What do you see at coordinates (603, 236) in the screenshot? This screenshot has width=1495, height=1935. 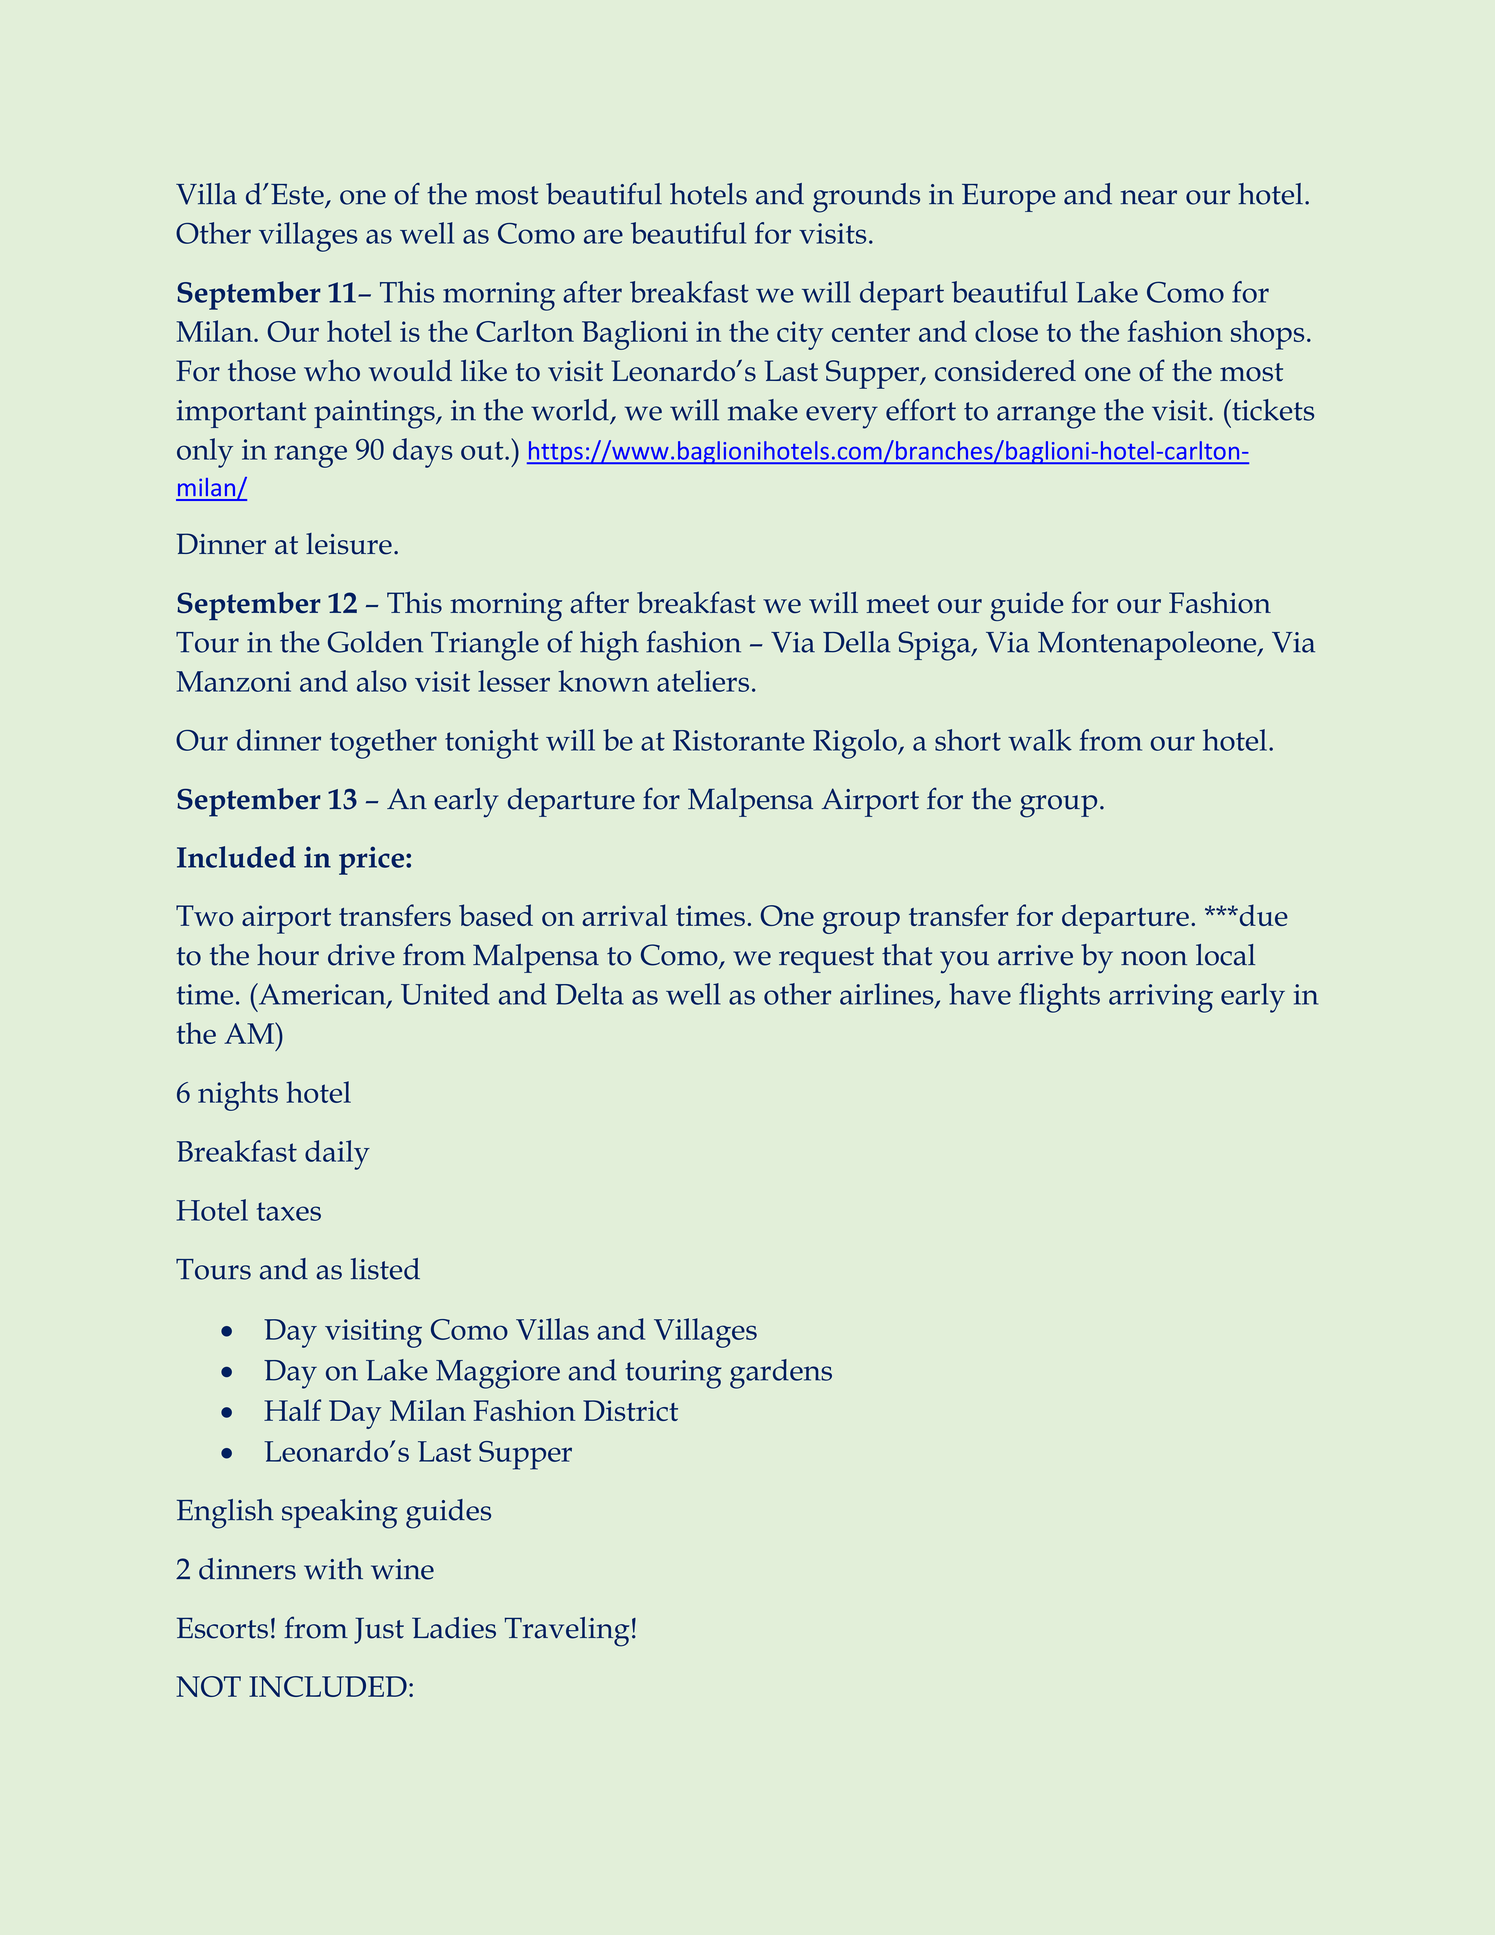 I see `are` at bounding box center [603, 236].
